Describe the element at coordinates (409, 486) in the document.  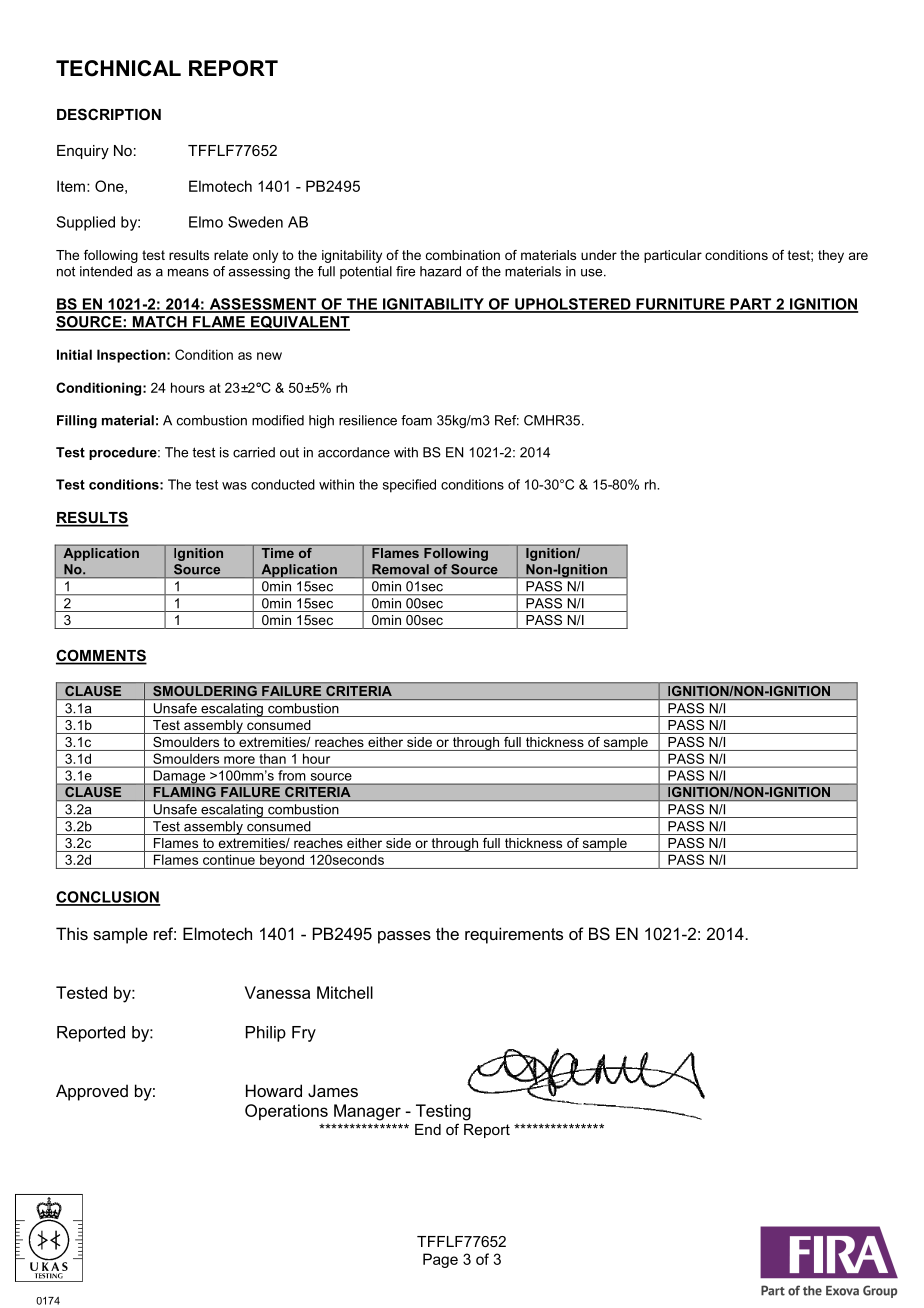
I see `specified` at that location.
